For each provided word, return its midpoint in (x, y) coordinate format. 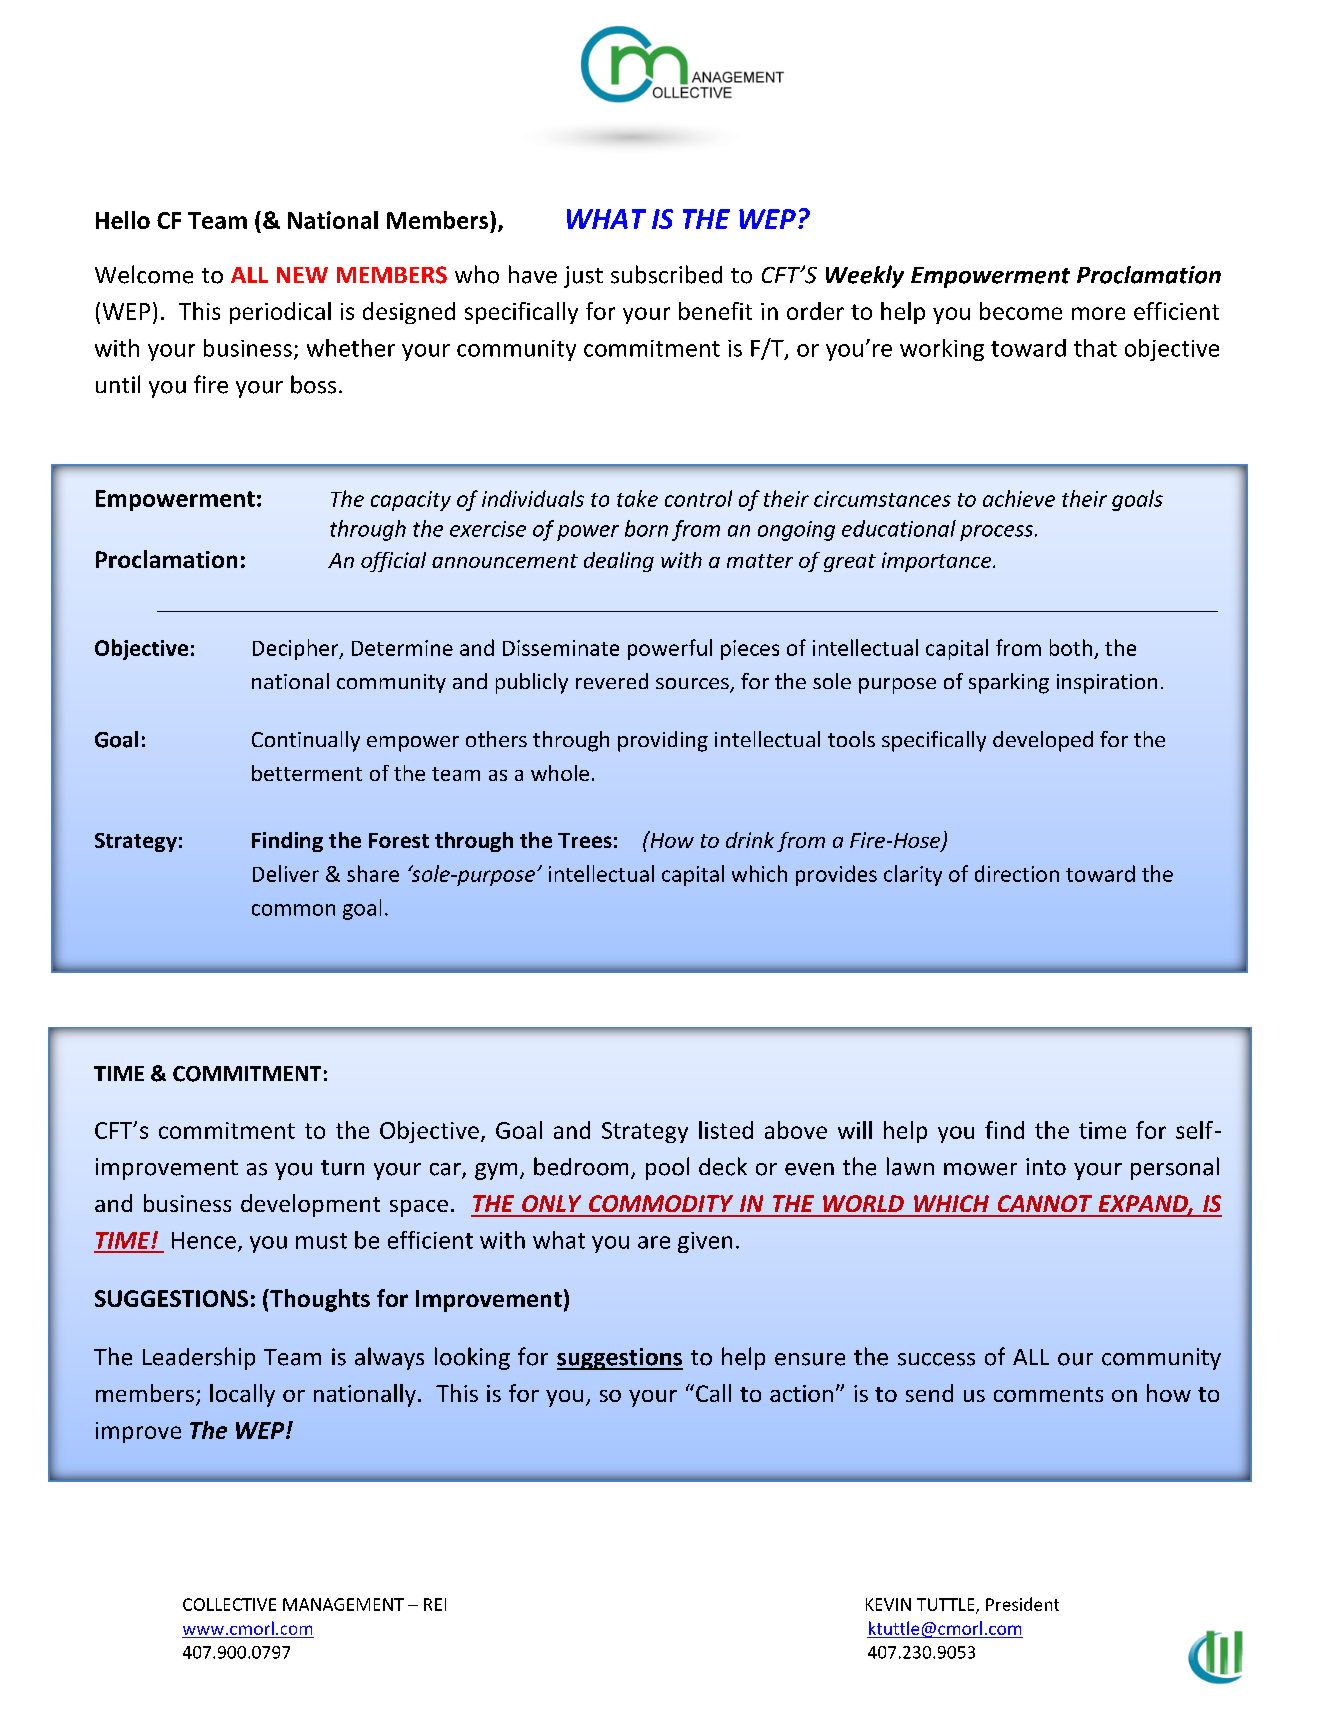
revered (612, 681)
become (1021, 311)
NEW (302, 275)
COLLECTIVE (229, 1604)
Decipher (297, 649)
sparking (1009, 683)
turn (342, 1168)
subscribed (666, 274)
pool (667, 1168)
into (1046, 1167)
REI (435, 1604)
